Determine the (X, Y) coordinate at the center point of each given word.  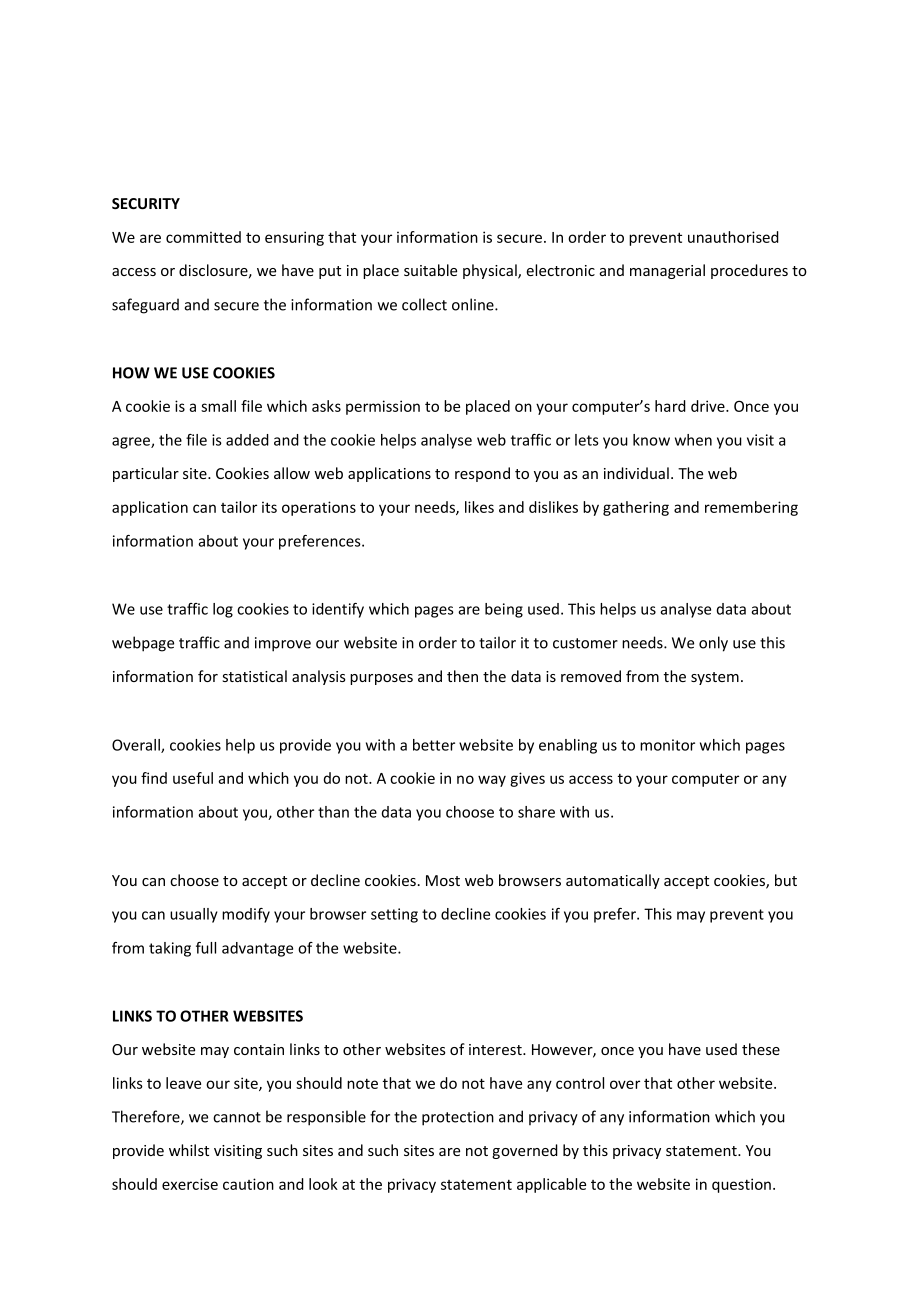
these (761, 1049)
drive (709, 406)
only (713, 644)
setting (394, 915)
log (223, 610)
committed (203, 237)
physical (491, 271)
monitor (667, 745)
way (492, 781)
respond (482, 474)
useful (193, 778)
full (206, 948)
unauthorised (733, 237)
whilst (189, 1150)
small (218, 406)
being (504, 610)
